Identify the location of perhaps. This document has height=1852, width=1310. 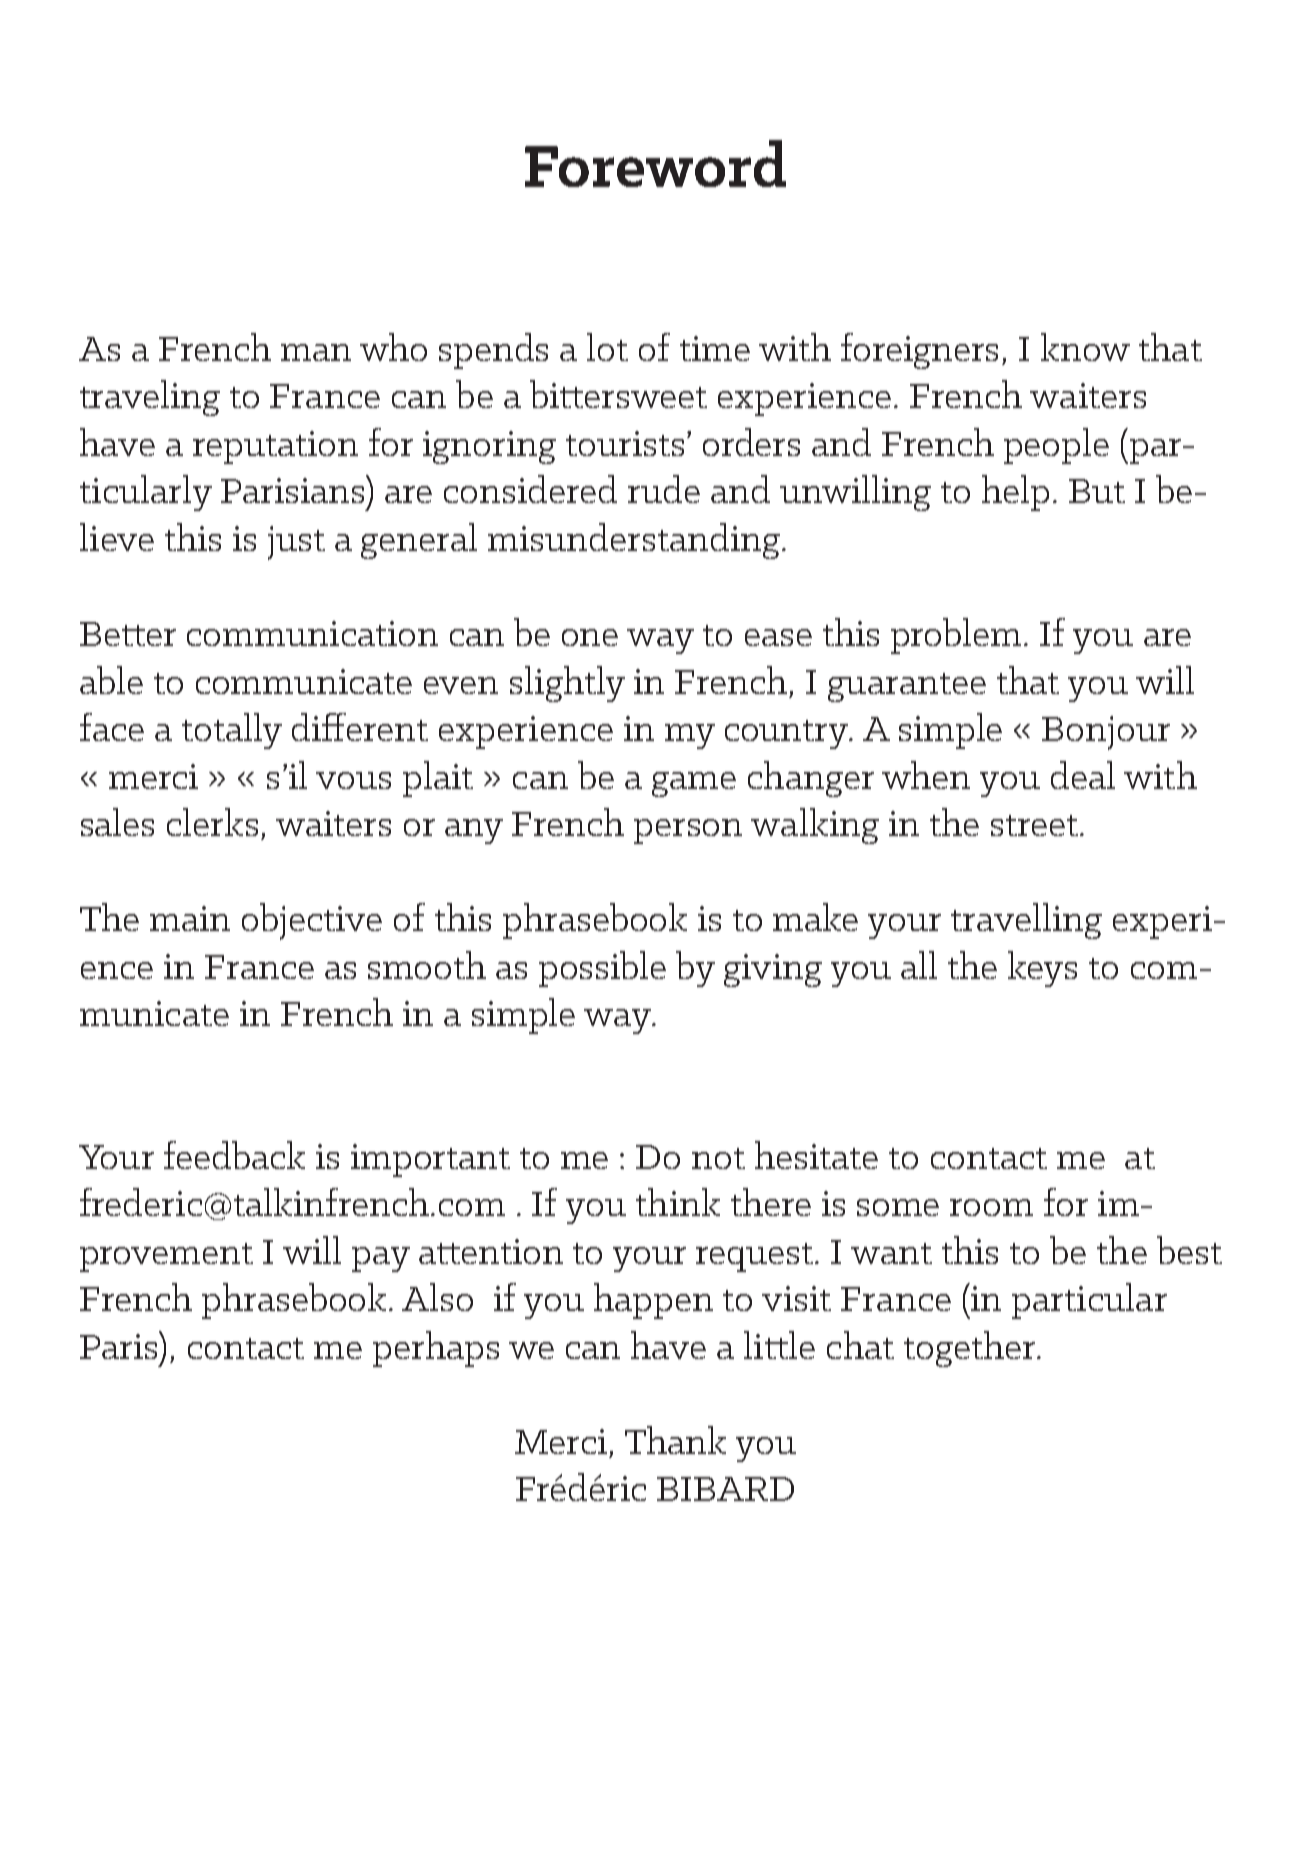
(436, 1349).
